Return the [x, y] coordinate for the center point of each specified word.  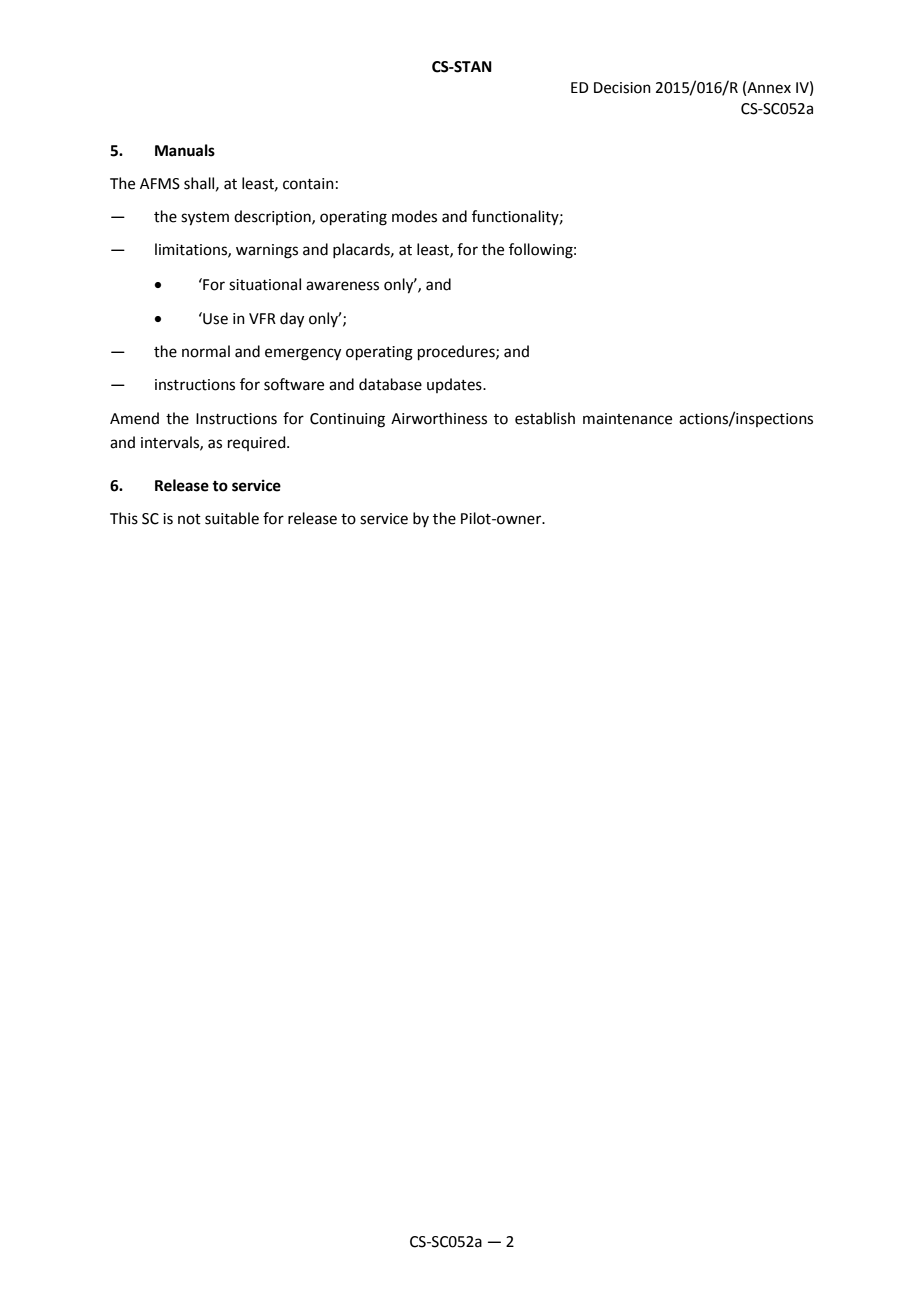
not [189, 519]
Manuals [185, 150]
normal [206, 351]
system [205, 219]
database [390, 384]
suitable [232, 518]
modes [414, 216]
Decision [622, 88]
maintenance [627, 419]
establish [545, 418]
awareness [342, 286]
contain [308, 184]
